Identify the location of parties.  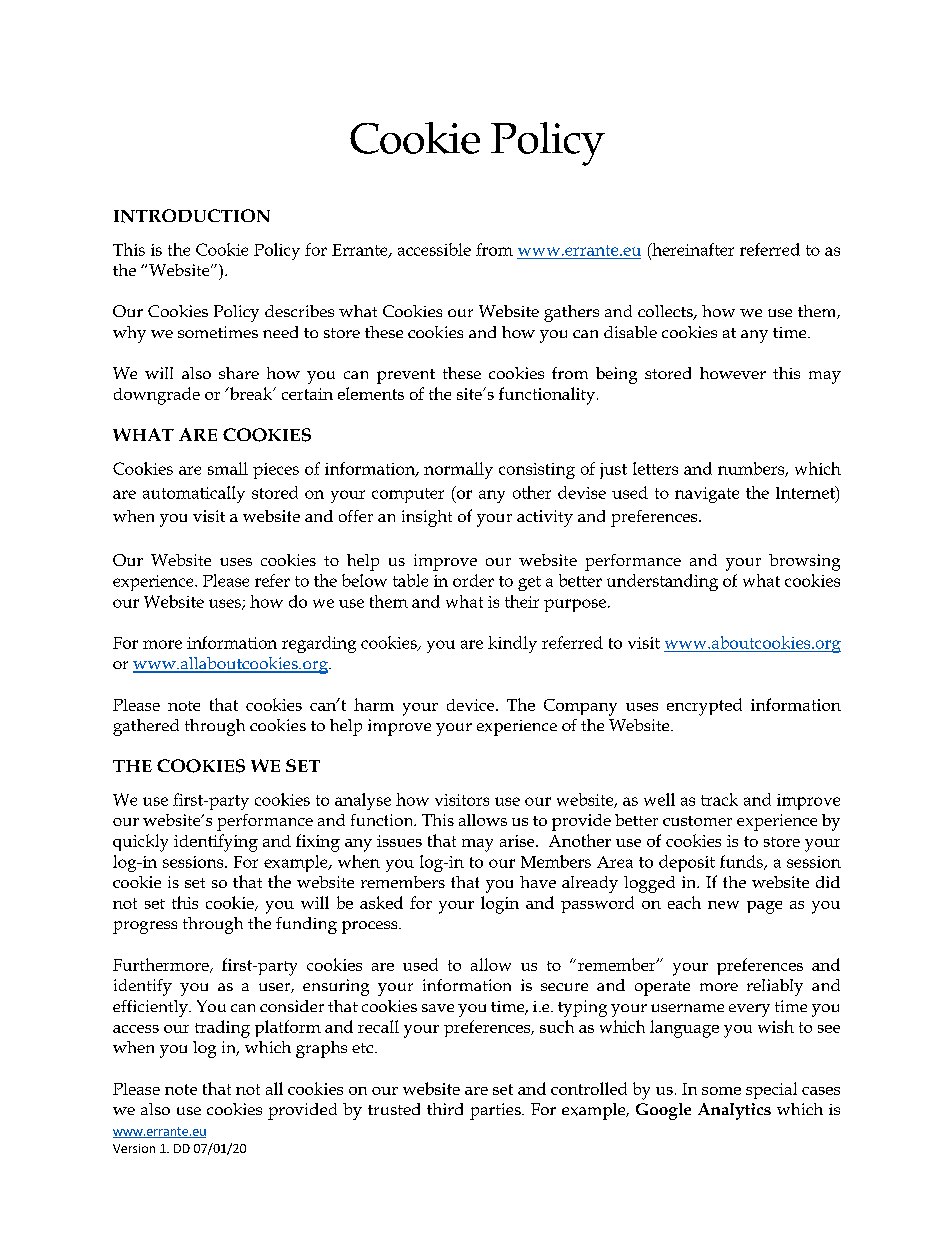
(496, 1111).
